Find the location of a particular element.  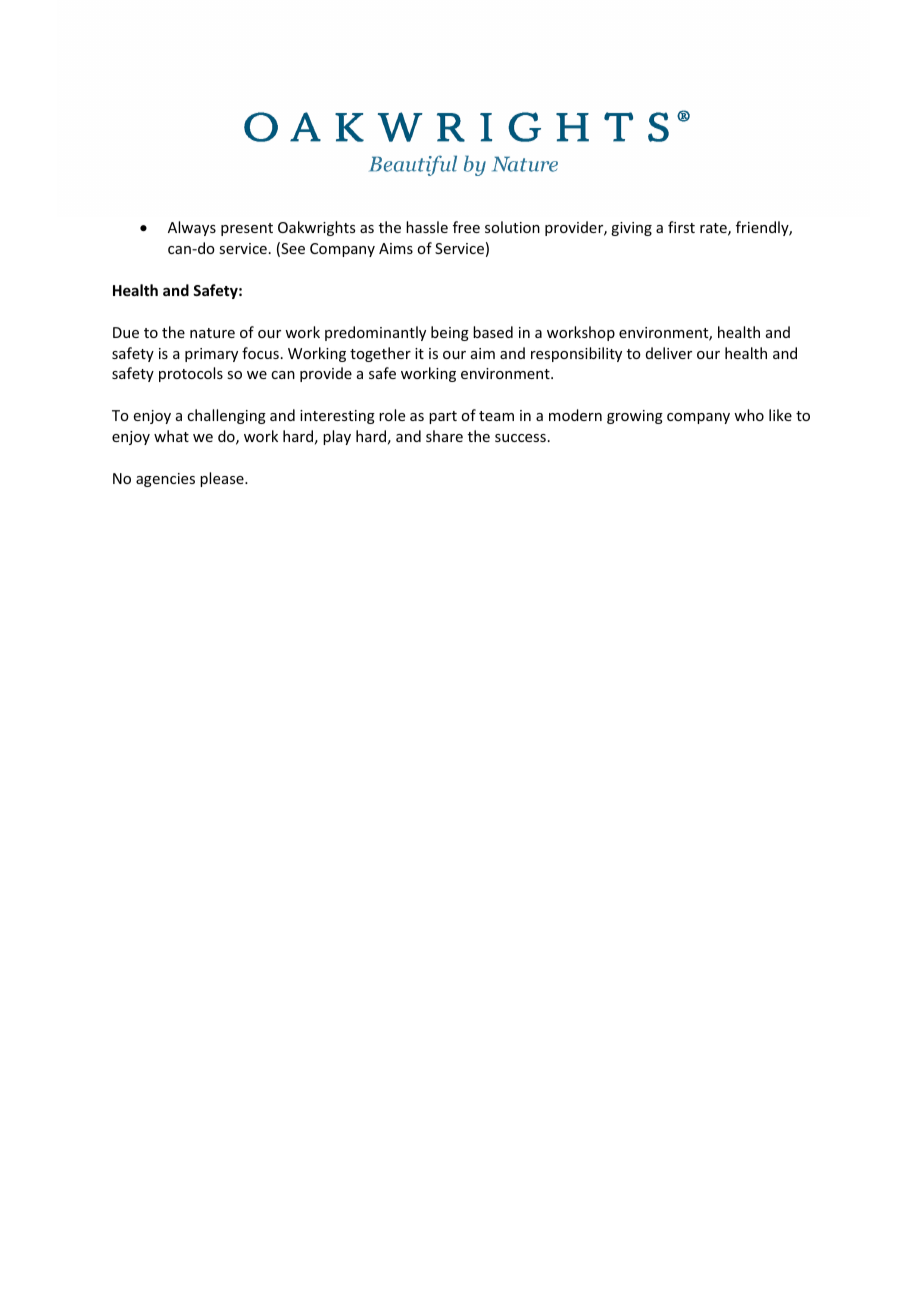

free is located at coordinates (466, 227).
